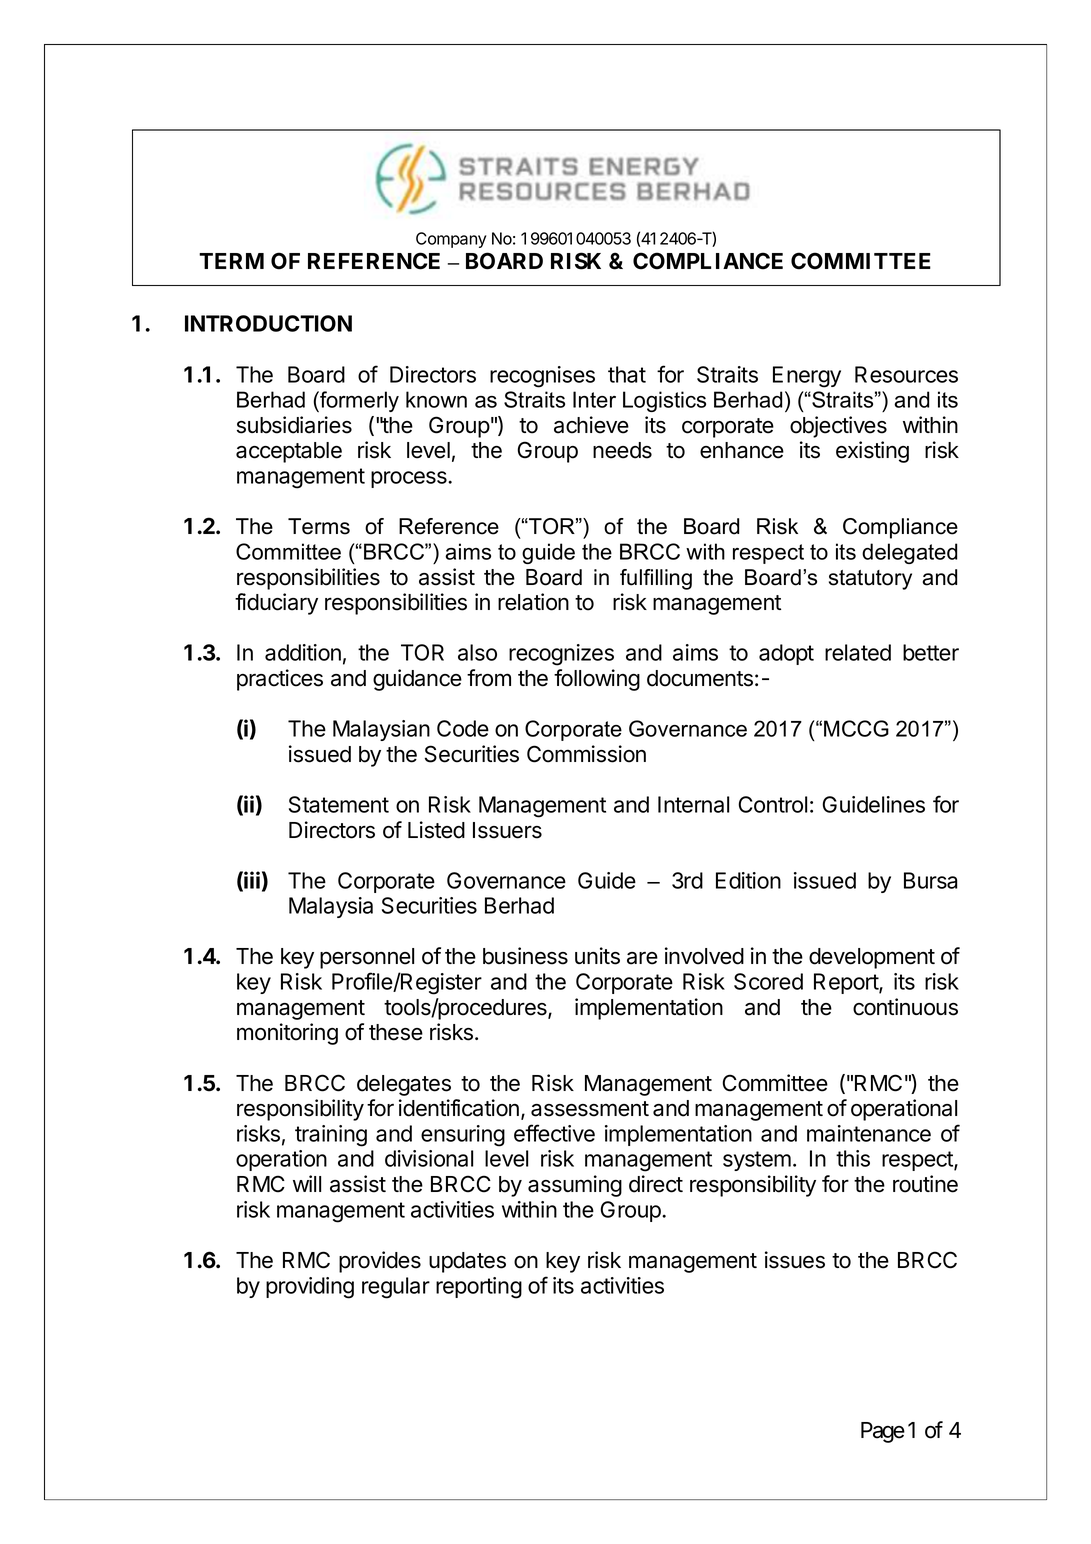 The height and width of the screenshot is (1544, 1091). I want to click on Energy, so click(807, 377).
